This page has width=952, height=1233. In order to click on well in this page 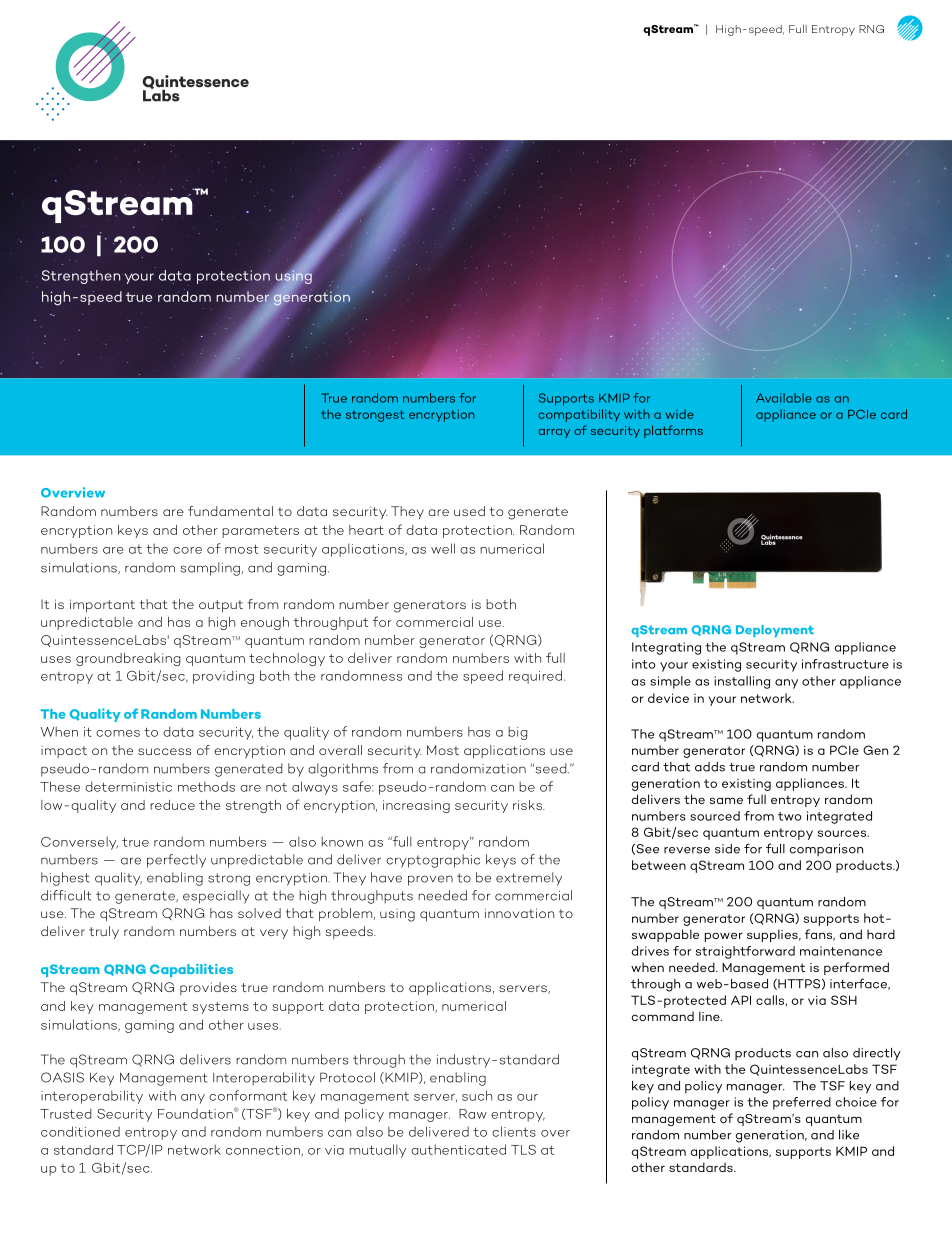, I will do `click(443, 548)`.
